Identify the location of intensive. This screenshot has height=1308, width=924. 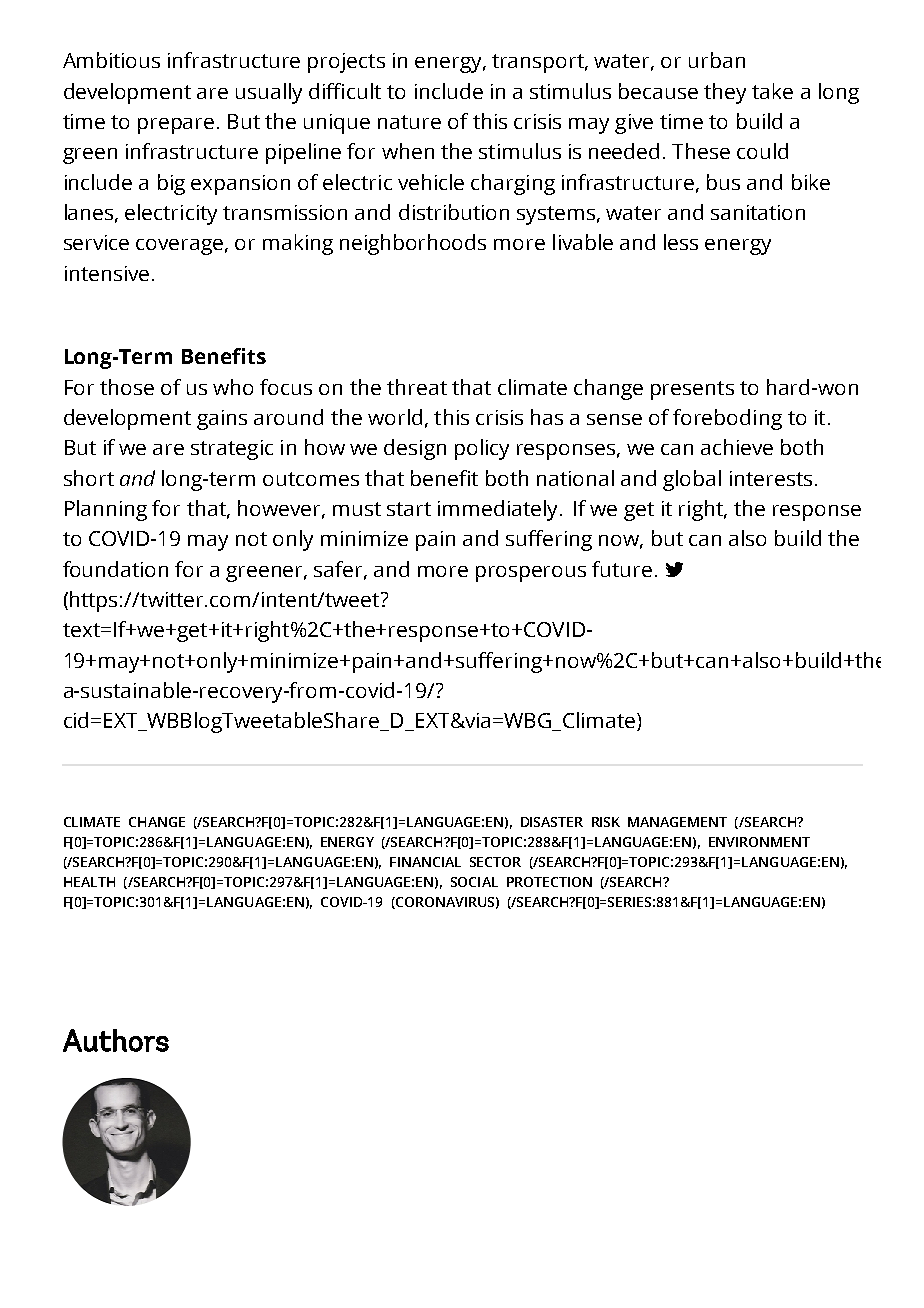
(107, 273).
